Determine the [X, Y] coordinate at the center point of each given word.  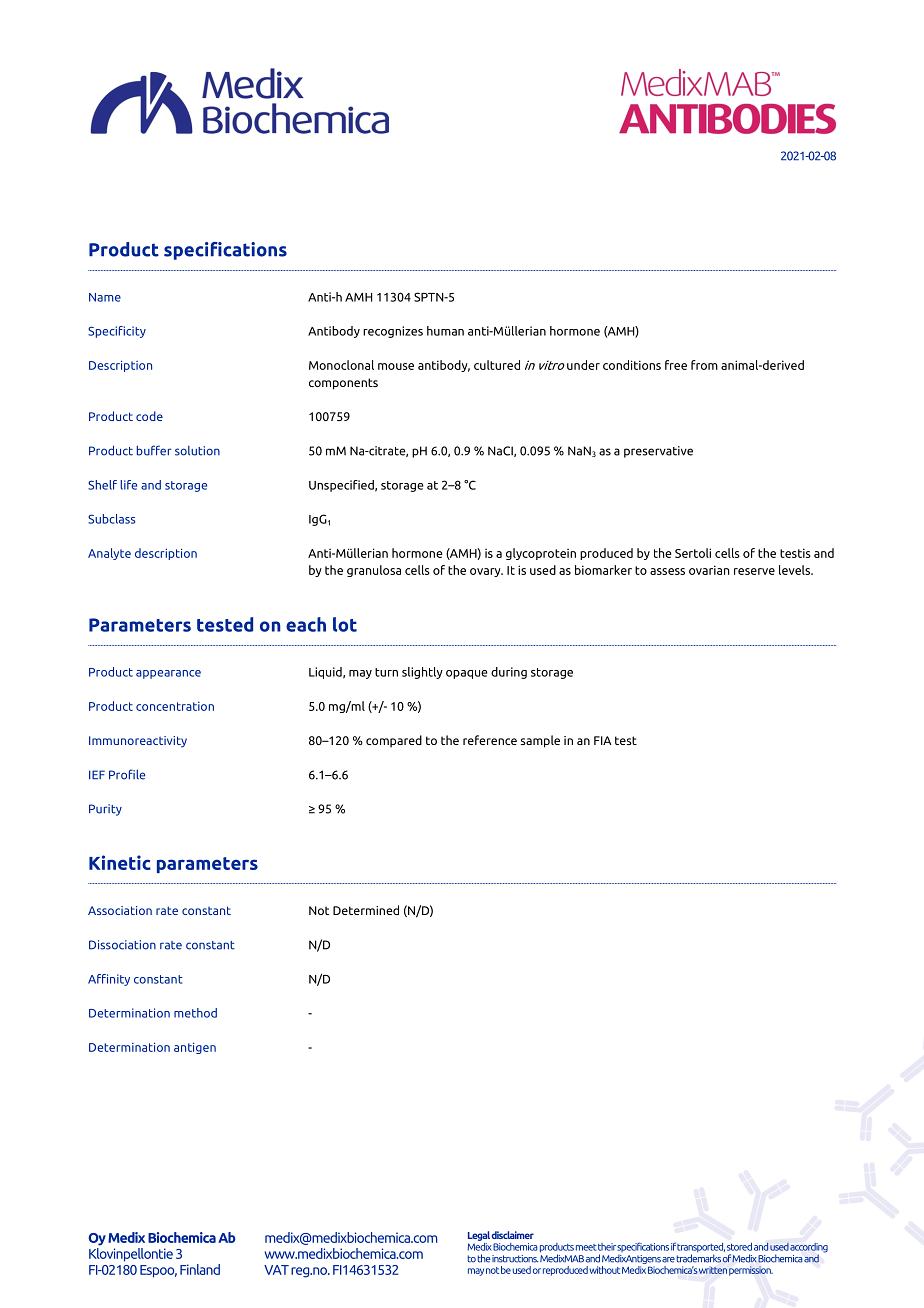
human [445, 331]
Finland [200, 1269]
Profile [127, 774]
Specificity [117, 332]
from [704, 365]
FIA [603, 740]
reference [490, 740]
